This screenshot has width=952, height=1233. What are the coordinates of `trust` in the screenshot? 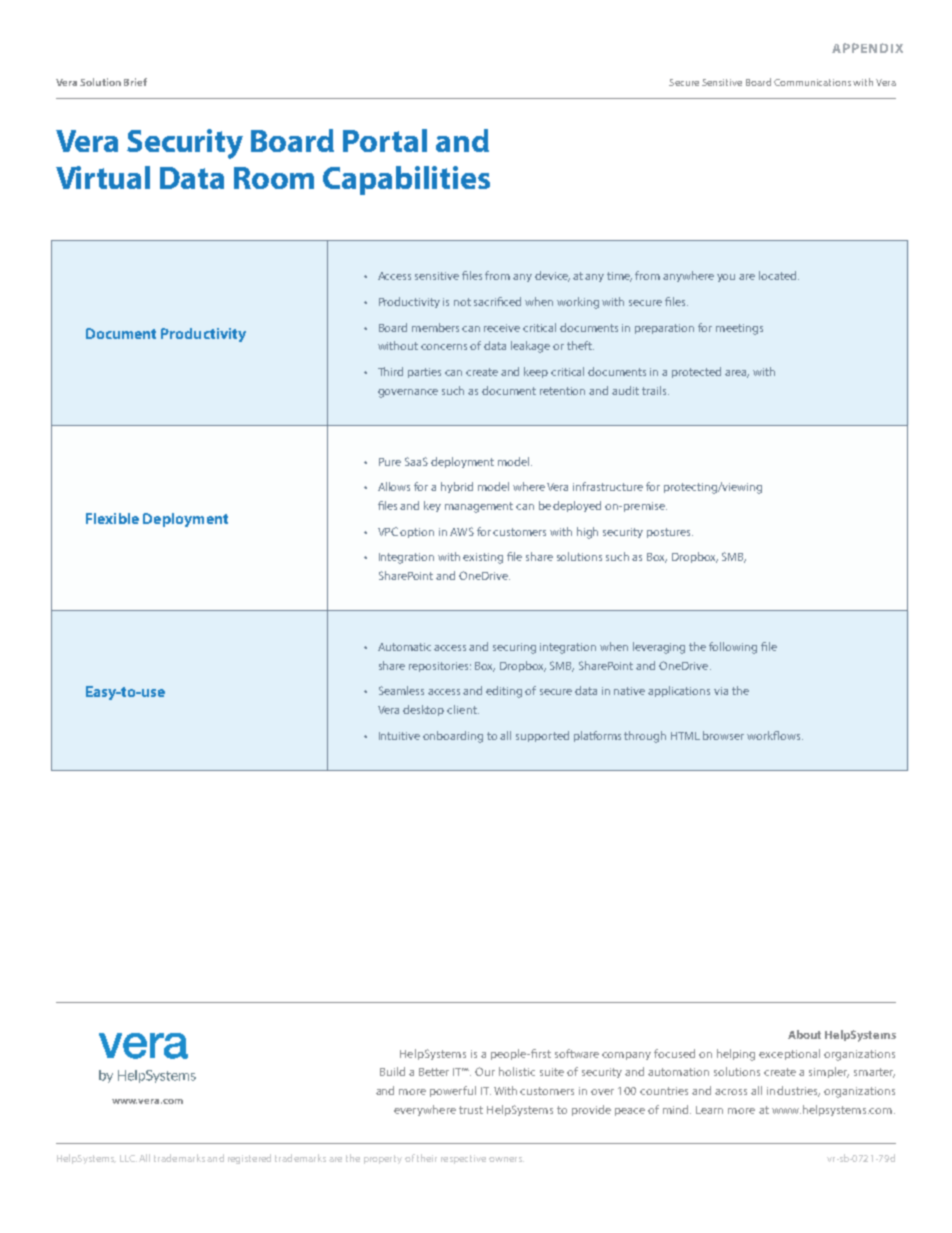 It's located at (471, 1110).
